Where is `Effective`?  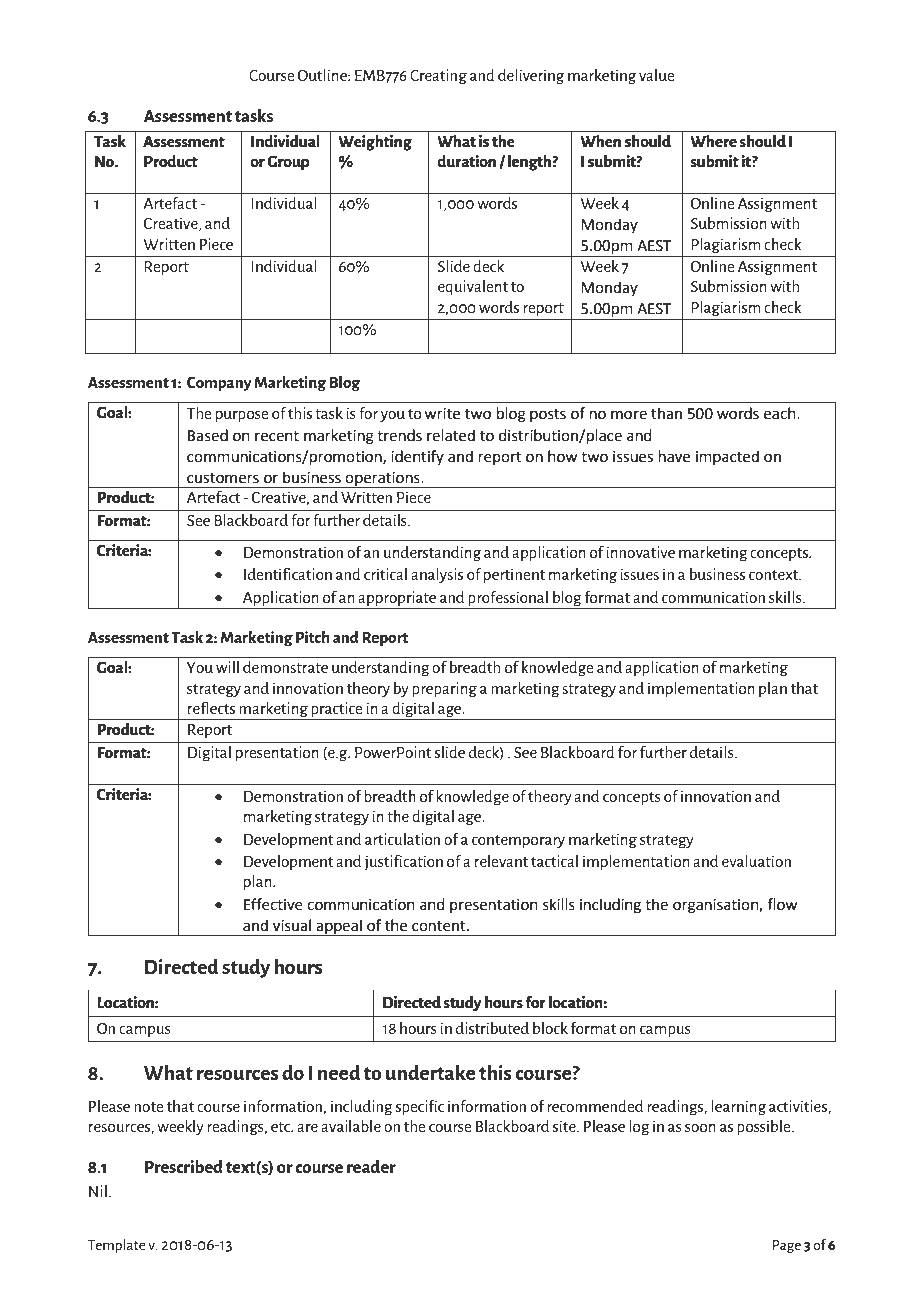
Effective is located at coordinates (273, 904).
